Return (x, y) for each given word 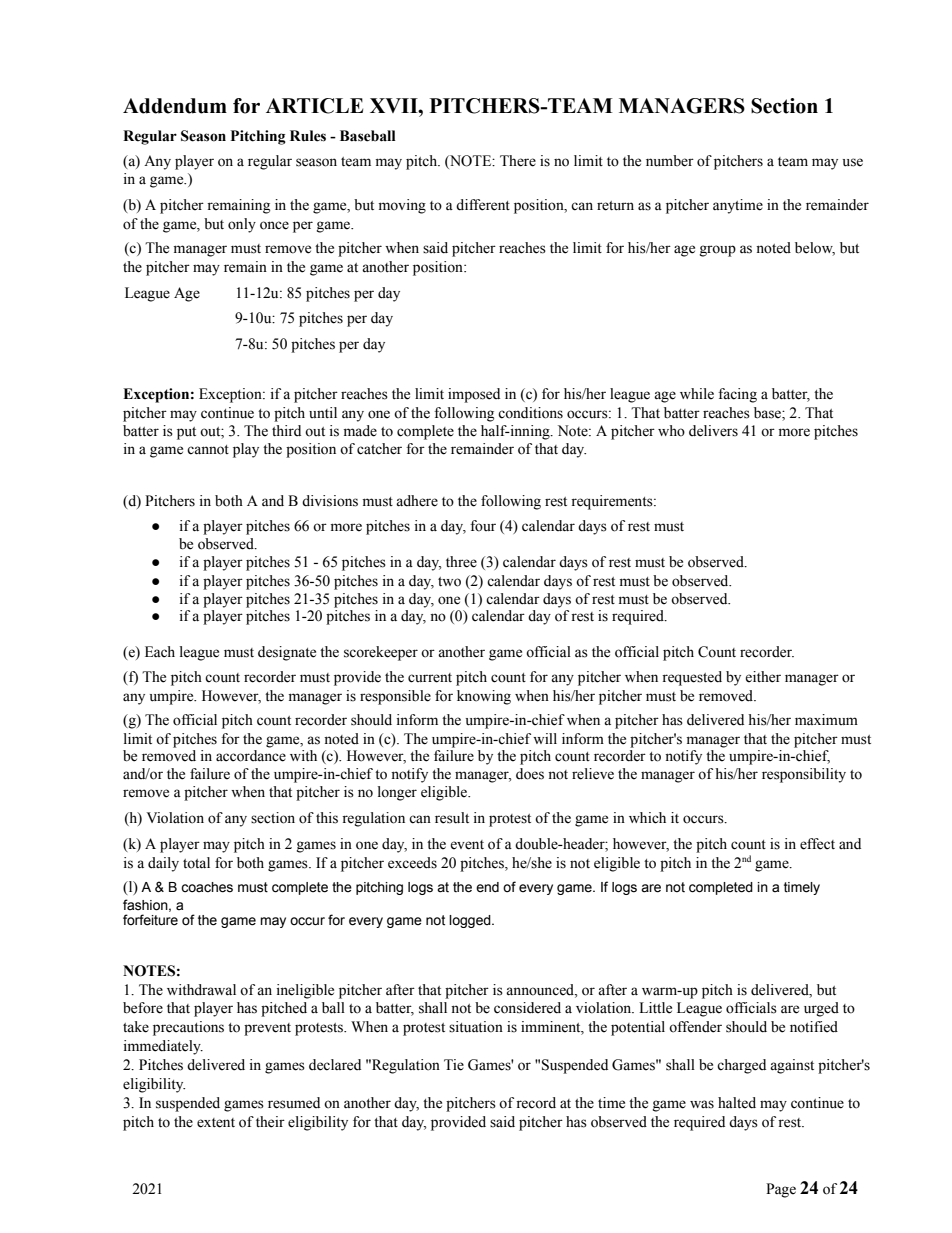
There (518, 161)
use (853, 162)
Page (781, 1190)
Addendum (175, 106)
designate (287, 653)
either (763, 677)
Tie (454, 1065)
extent (216, 1123)
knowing (484, 697)
